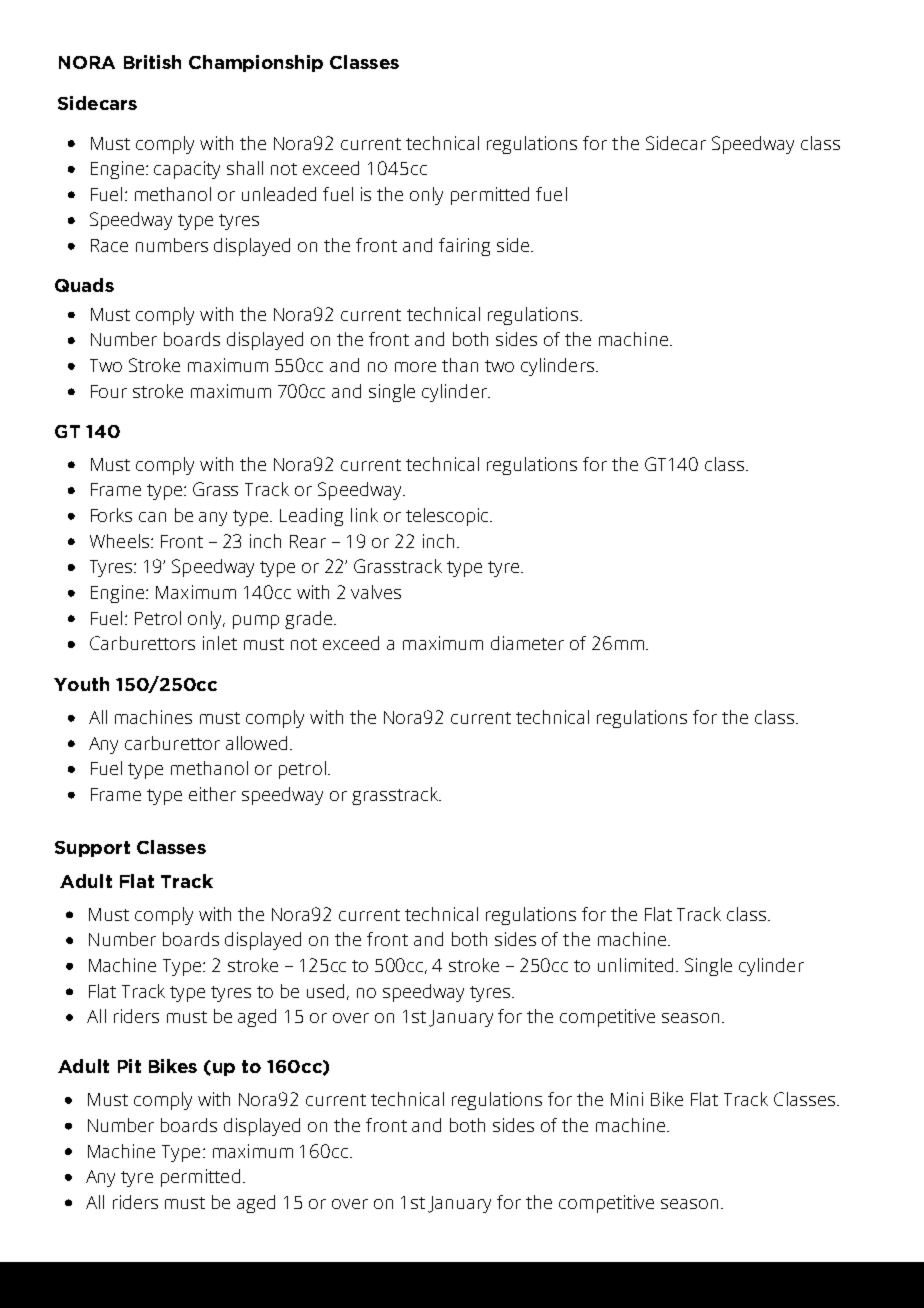 This page has height=1308, width=924. Describe the element at coordinates (129, 1066) in the page. I see `Pit` at that location.
